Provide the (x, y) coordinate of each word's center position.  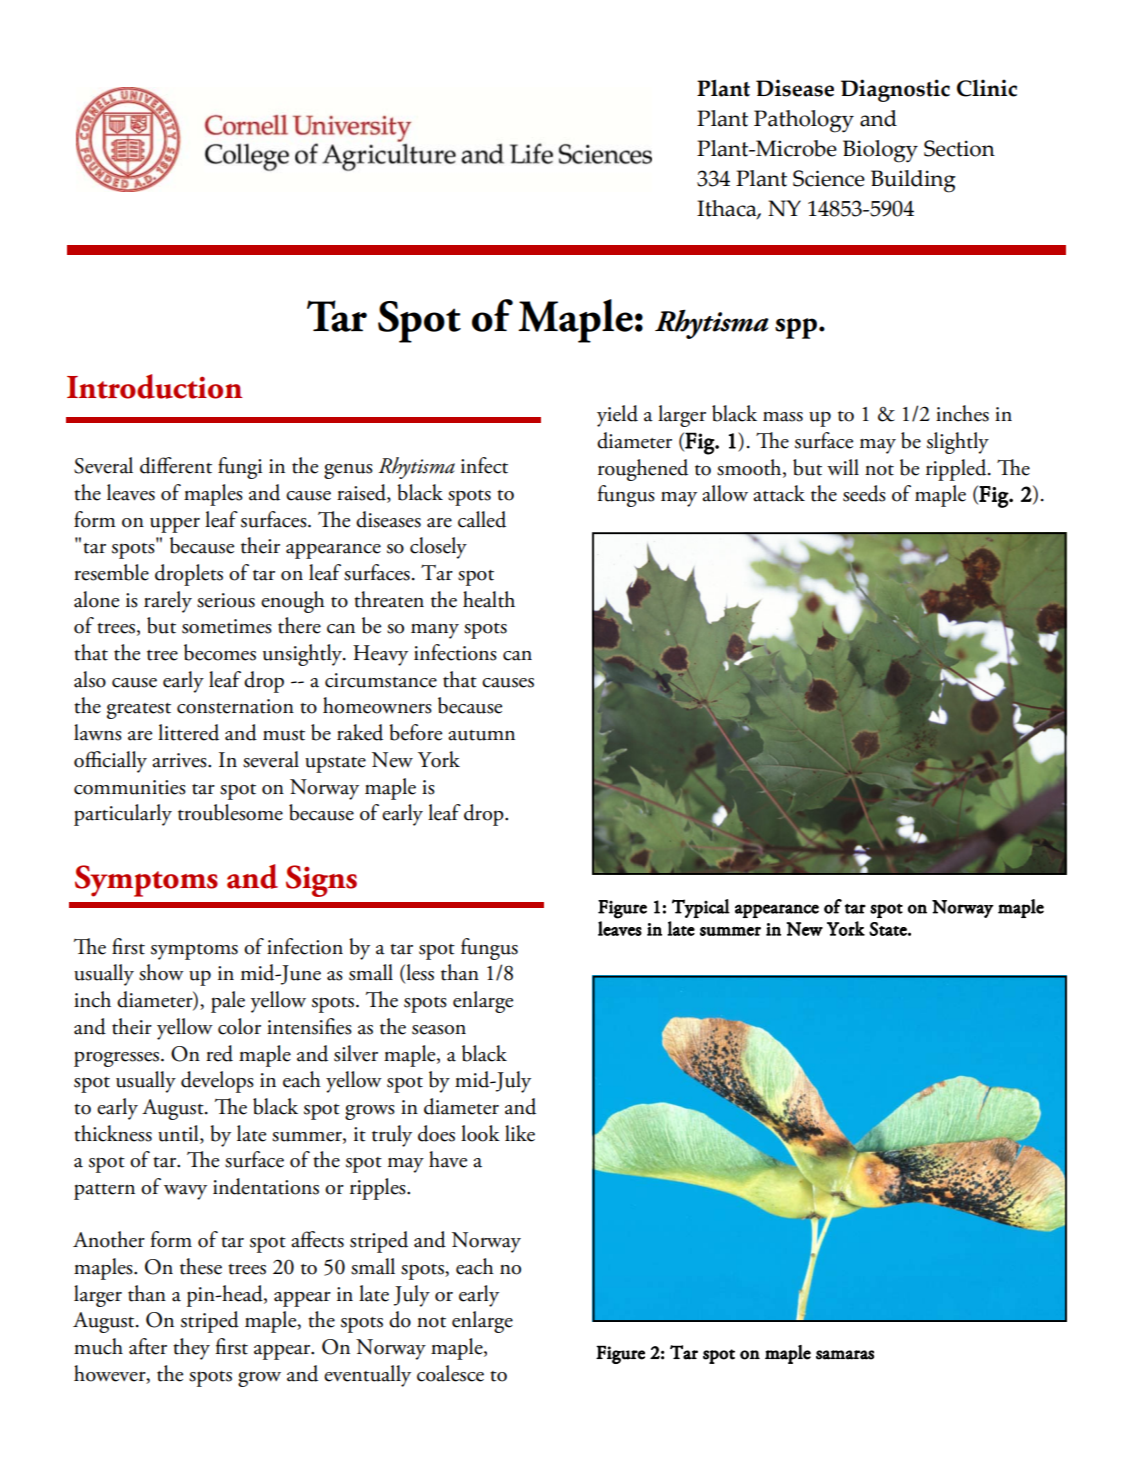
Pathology (804, 121)
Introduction (154, 386)
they (191, 1349)
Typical (701, 908)
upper (175, 525)
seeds (864, 493)
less (419, 973)
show (161, 972)
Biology (880, 151)
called (482, 519)
